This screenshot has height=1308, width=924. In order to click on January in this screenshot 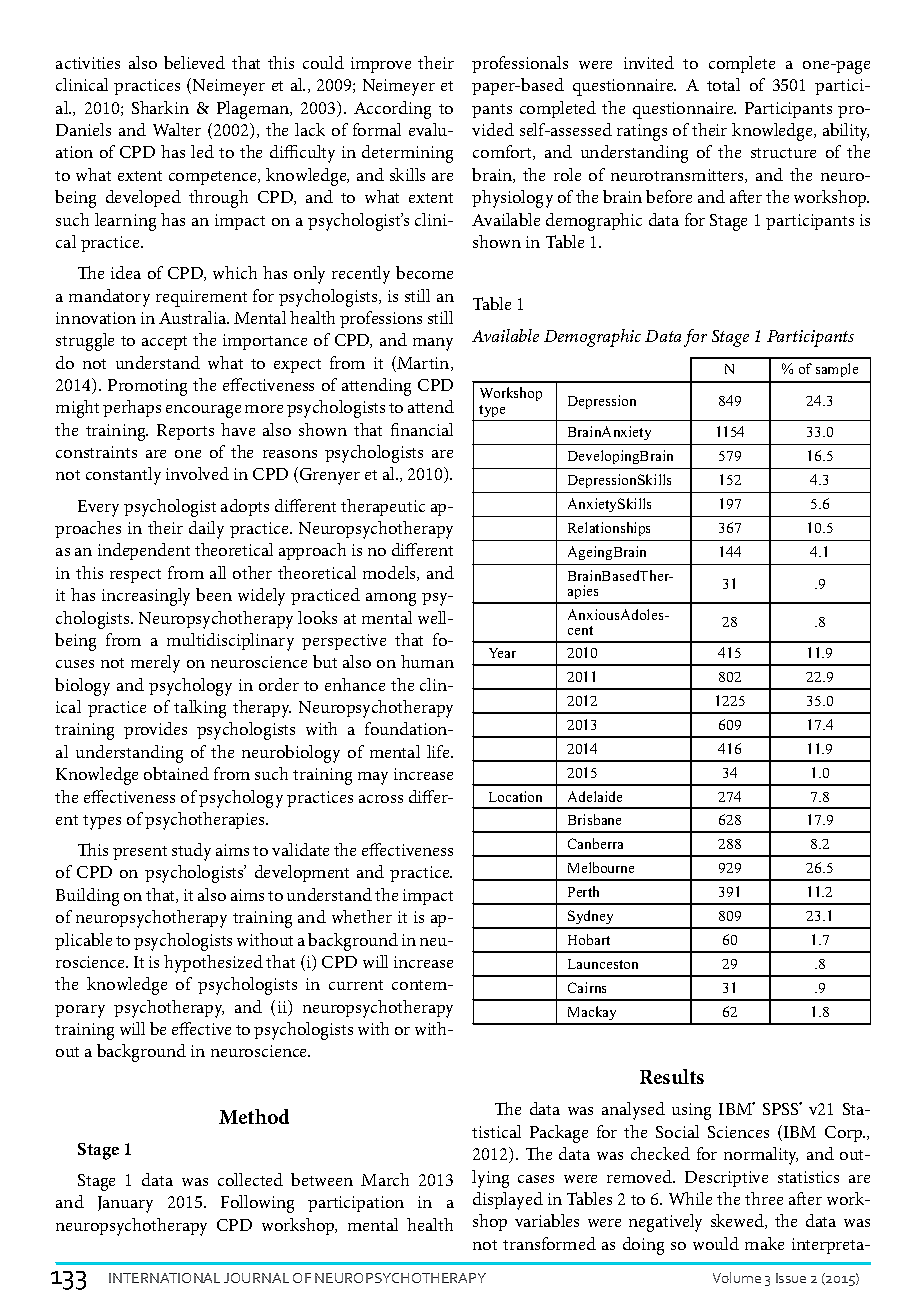, I will do `click(125, 1204)`.
